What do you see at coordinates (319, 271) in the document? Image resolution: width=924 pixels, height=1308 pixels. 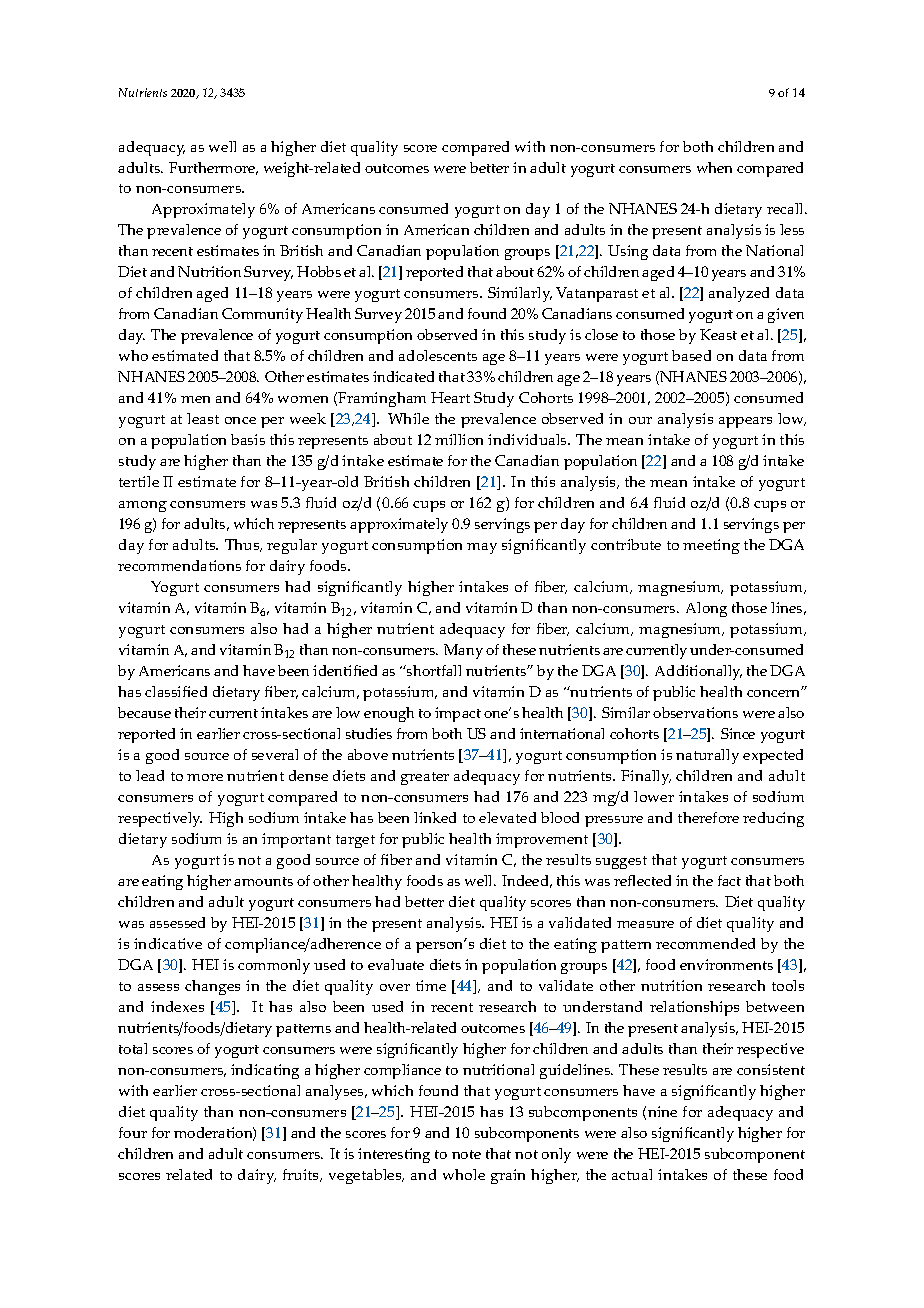 I see `Hobbs` at bounding box center [319, 271].
